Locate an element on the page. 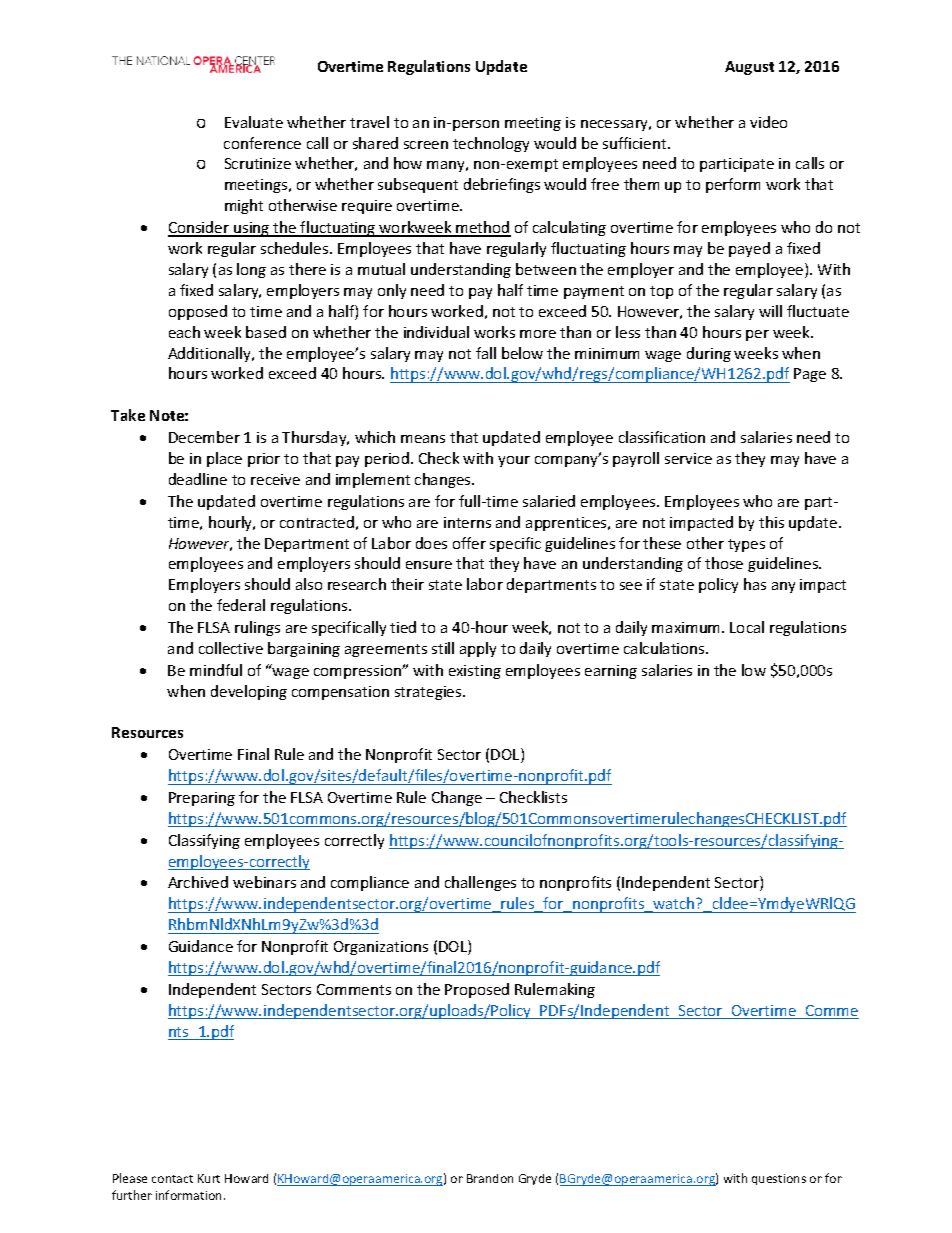 The image size is (952, 1233). your is located at coordinates (514, 461).
